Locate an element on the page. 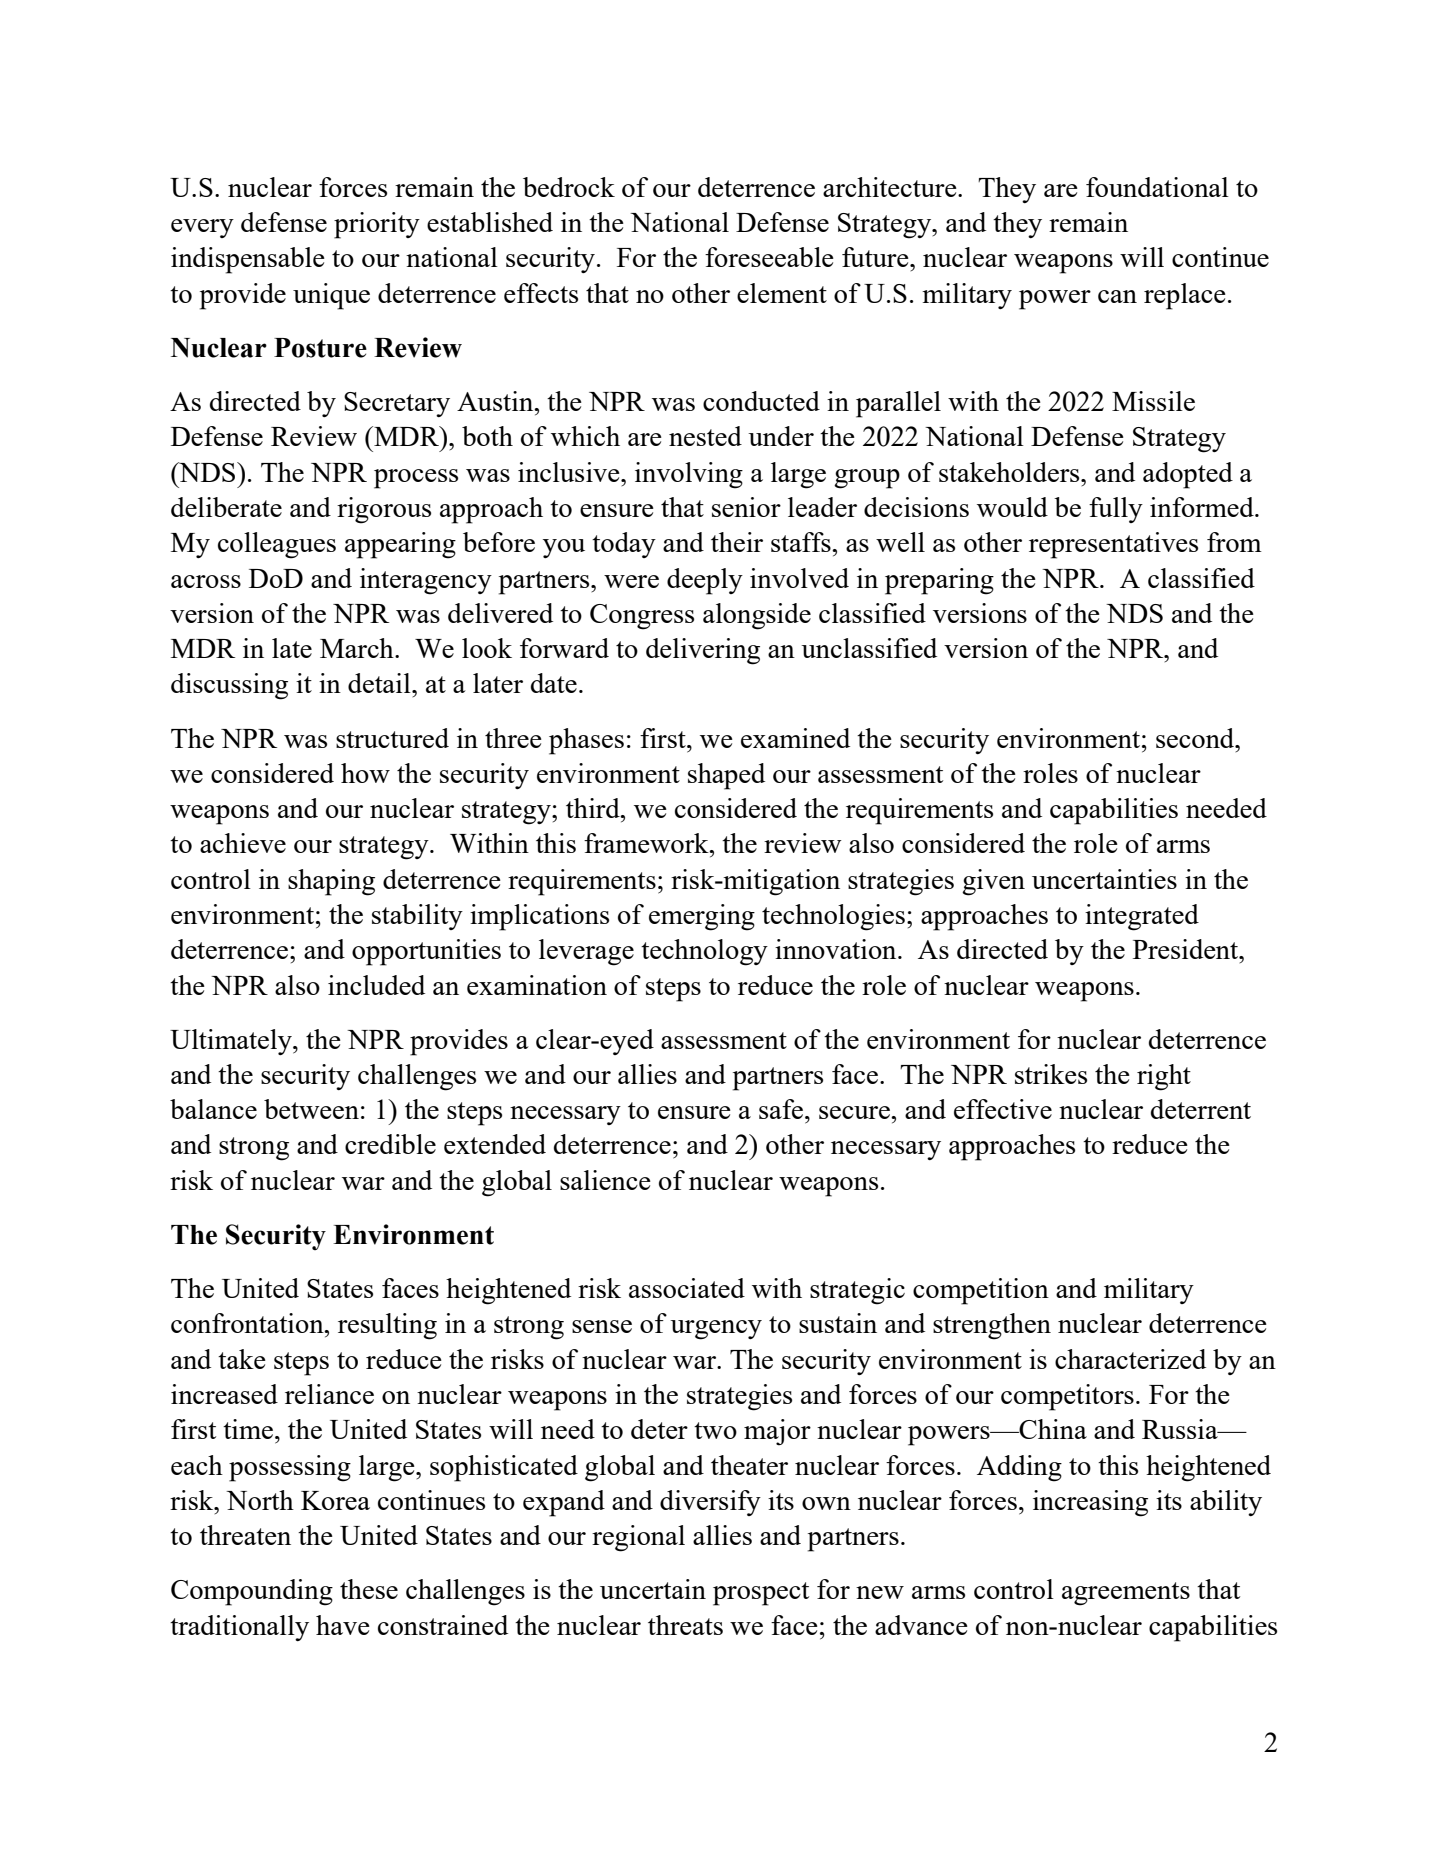 The image size is (1449, 1876). prospect is located at coordinates (761, 1594).
